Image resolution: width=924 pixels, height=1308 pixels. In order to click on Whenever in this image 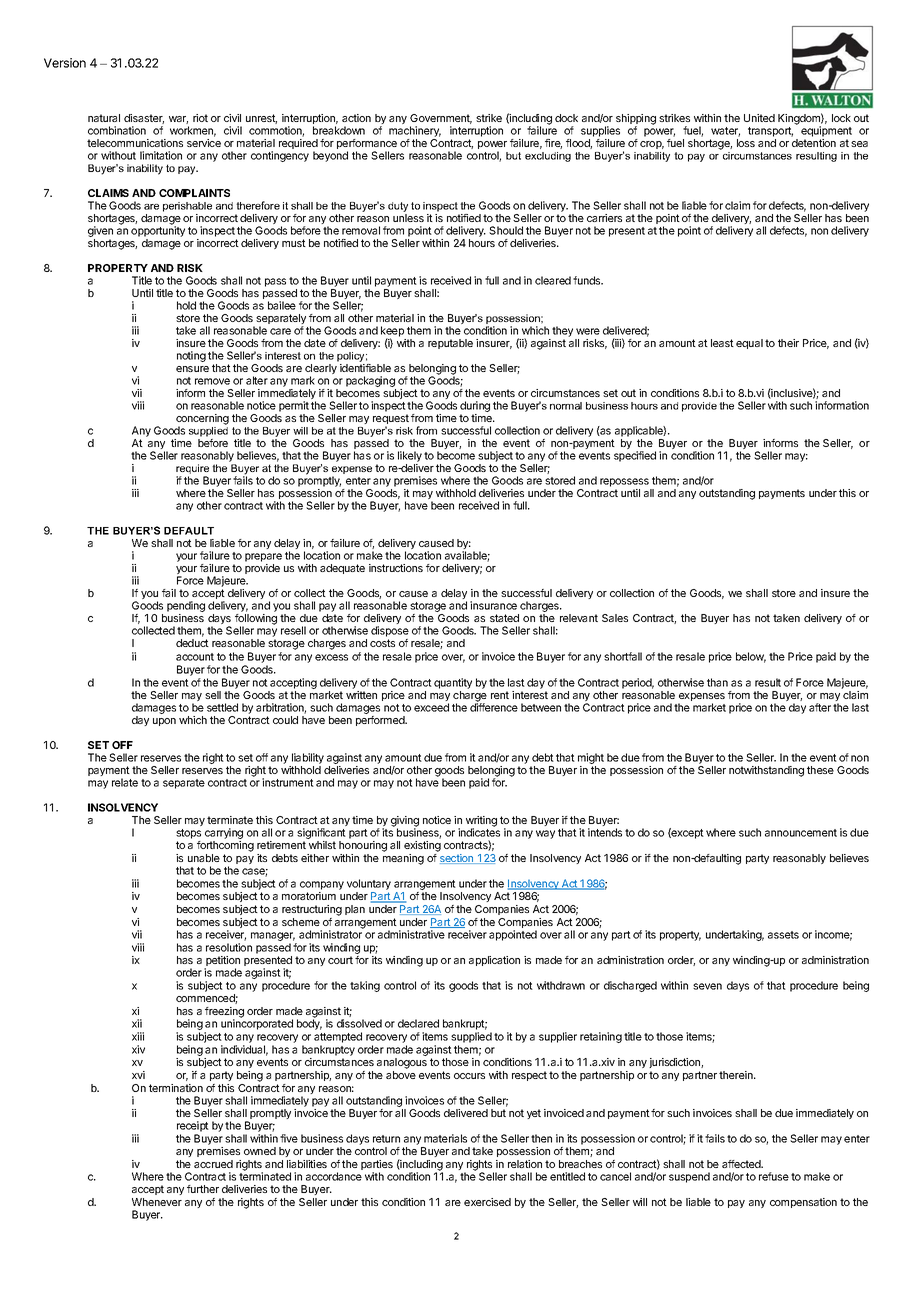, I will do `click(157, 1202)`.
